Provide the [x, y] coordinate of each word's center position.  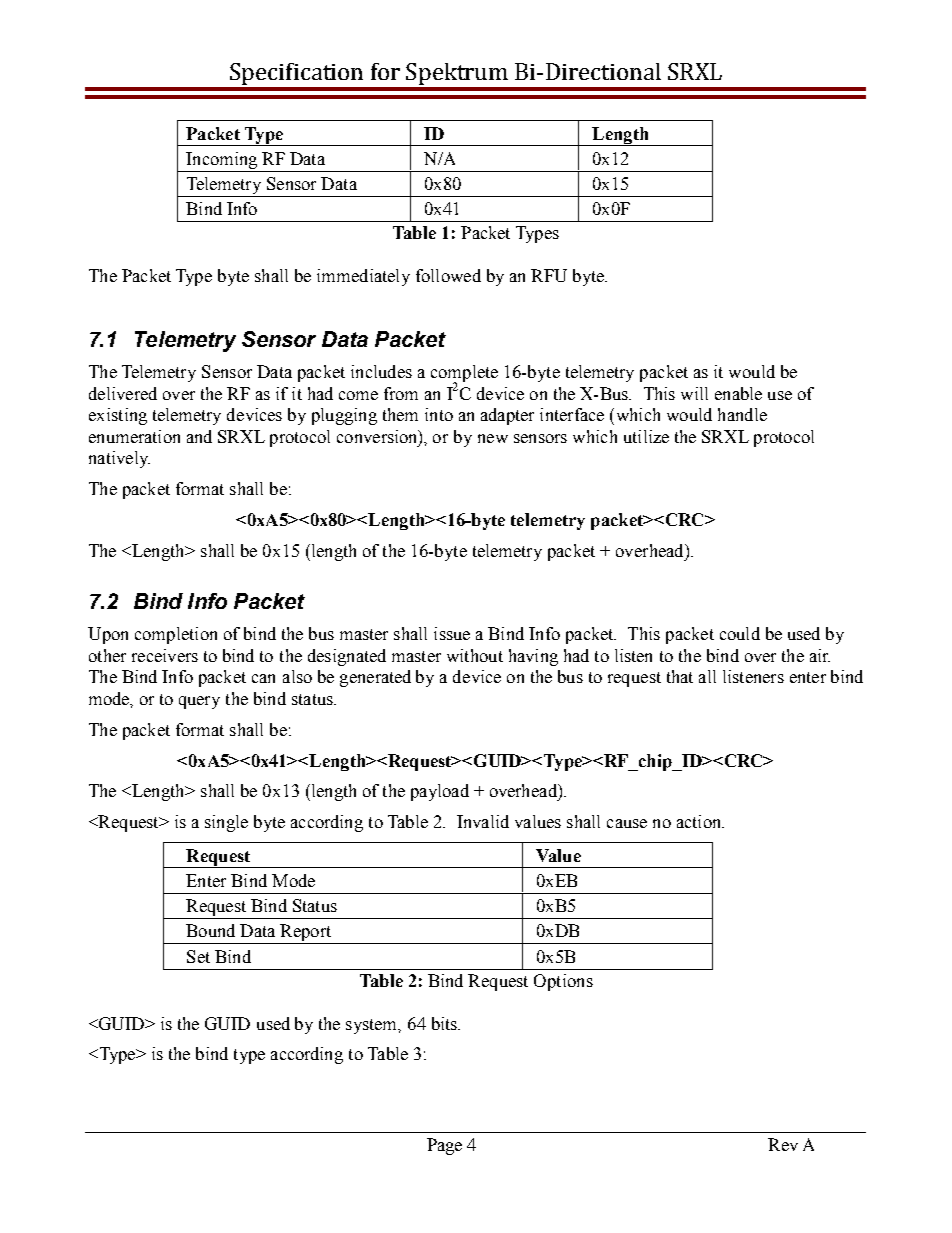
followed [448, 275]
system [373, 1026]
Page [444, 1146]
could [740, 633]
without [475, 655]
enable [738, 393]
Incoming [221, 160]
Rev [783, 1144]
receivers [165, 655]
